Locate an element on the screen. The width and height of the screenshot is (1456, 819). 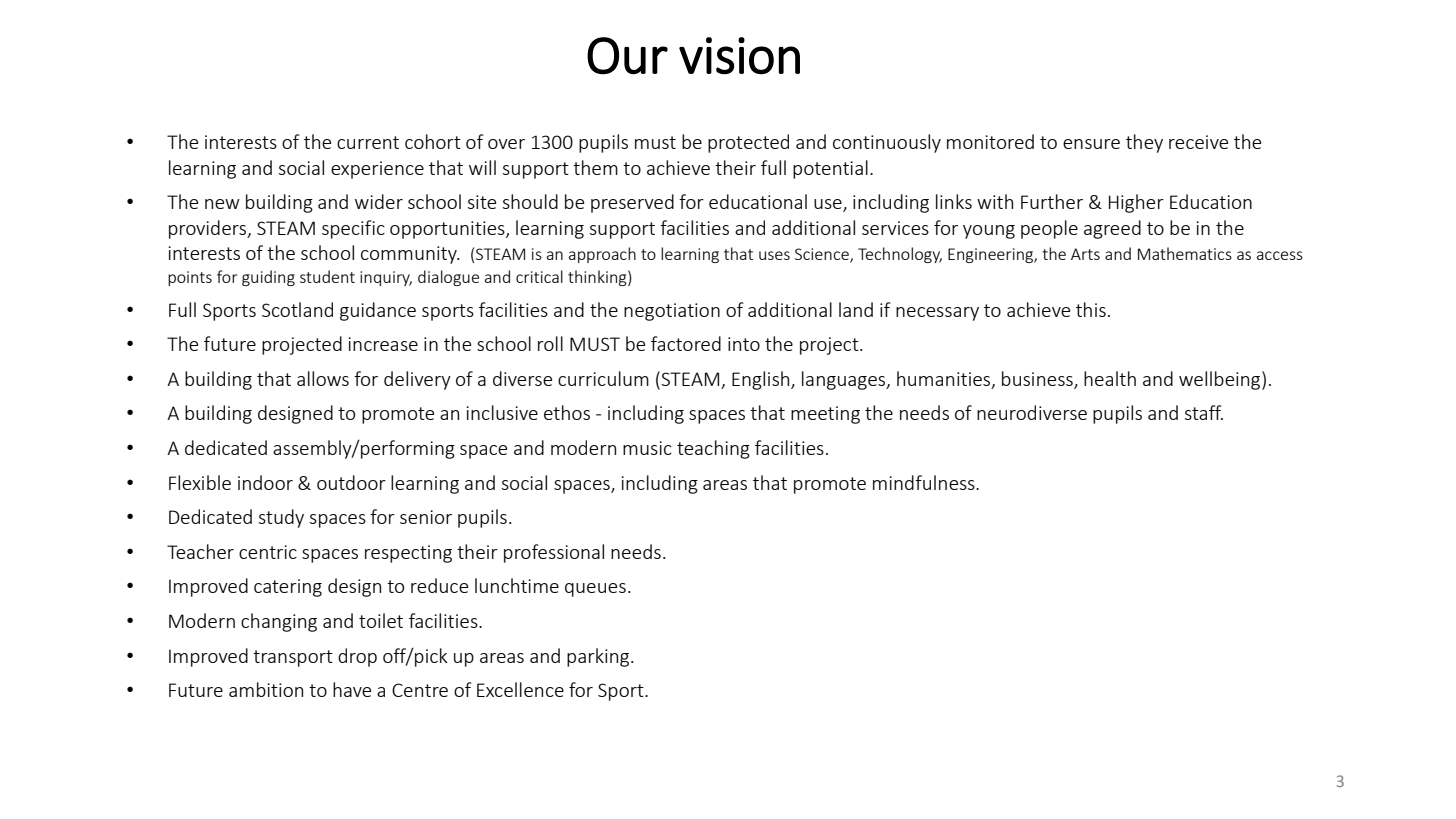
mindfulness is located at coordinates (925, 482).
